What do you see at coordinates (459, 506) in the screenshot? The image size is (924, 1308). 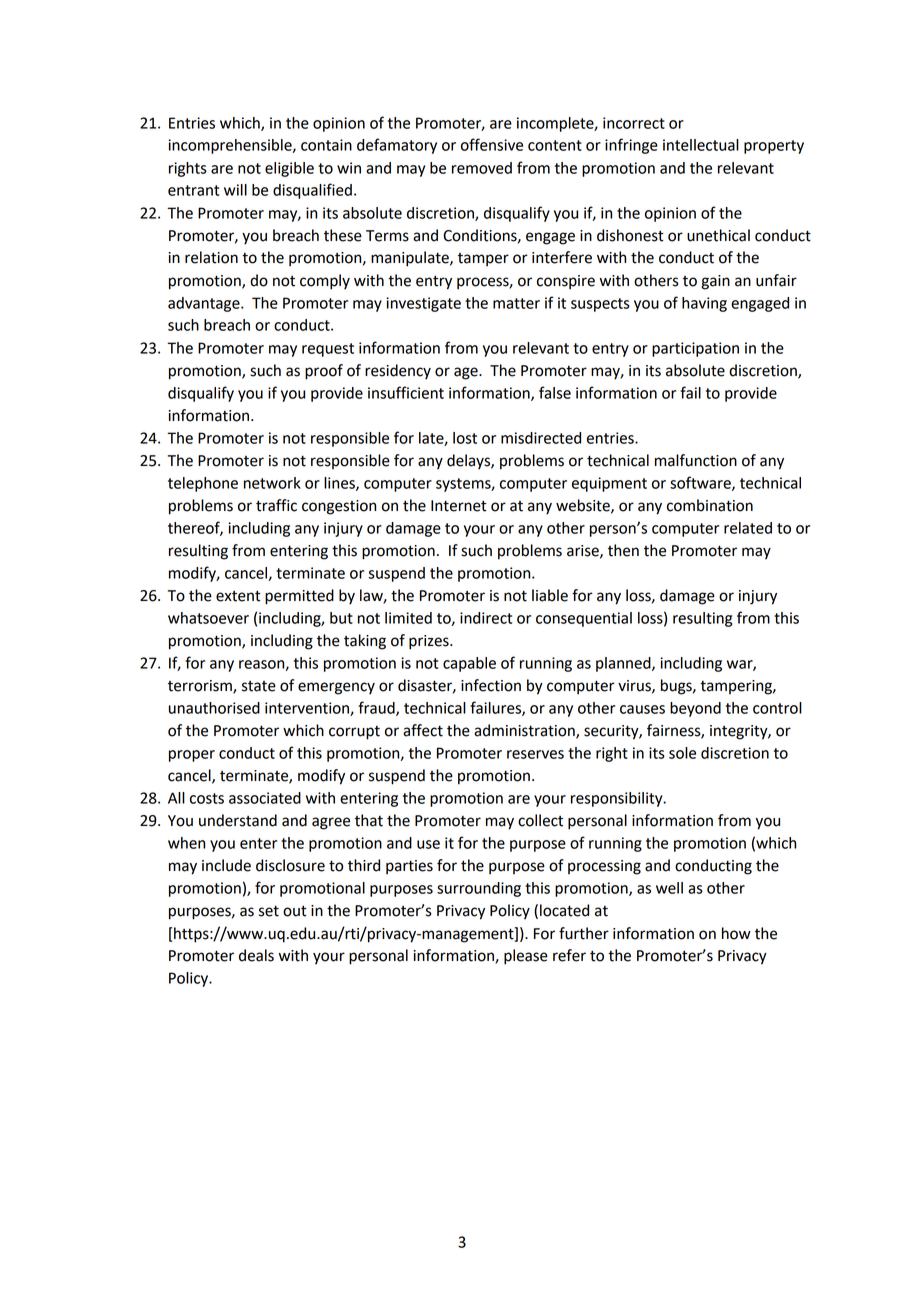 I see `Internet` at bounding box center [459, 506].
